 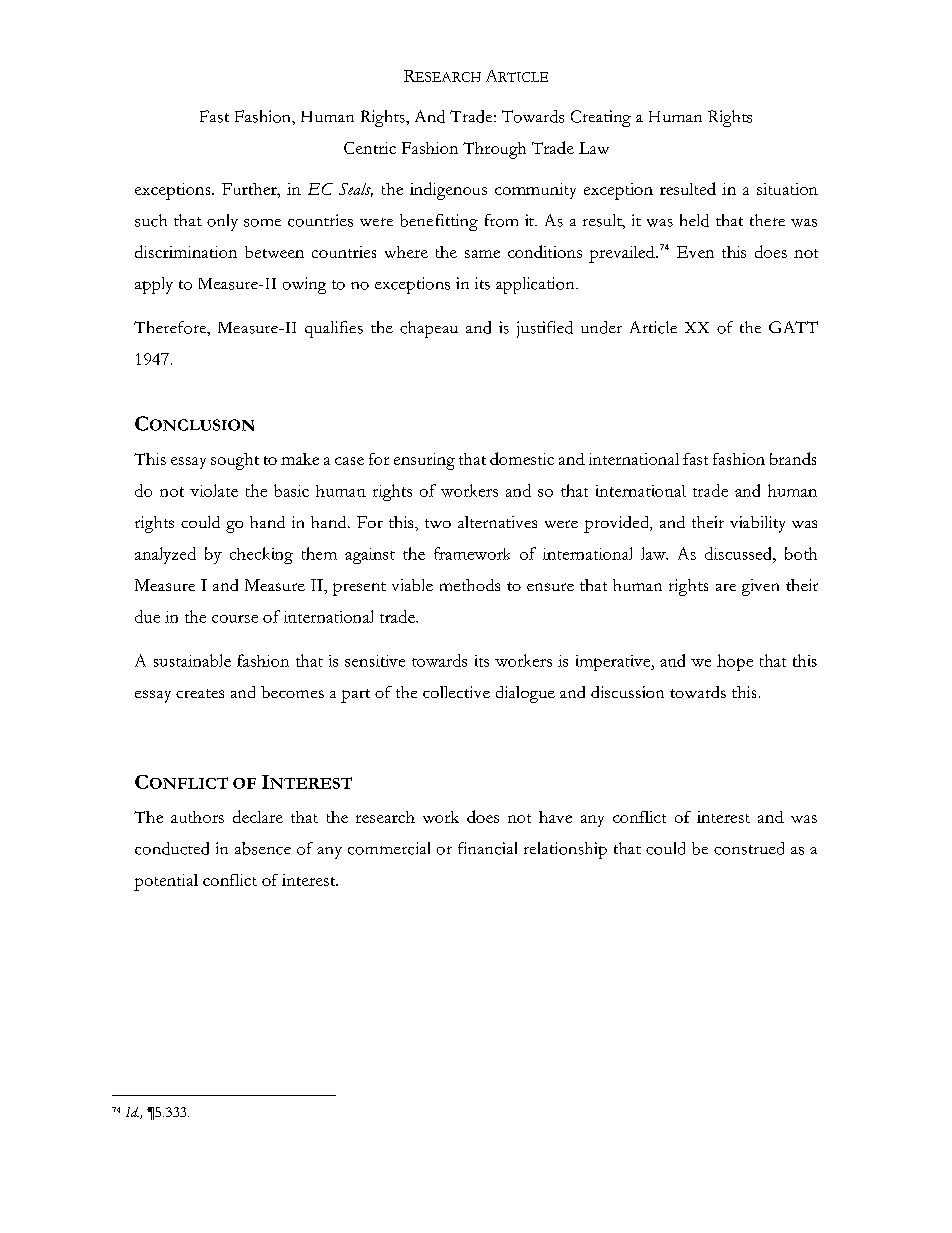 I want to click on Through, so click(x=494, y=150).
